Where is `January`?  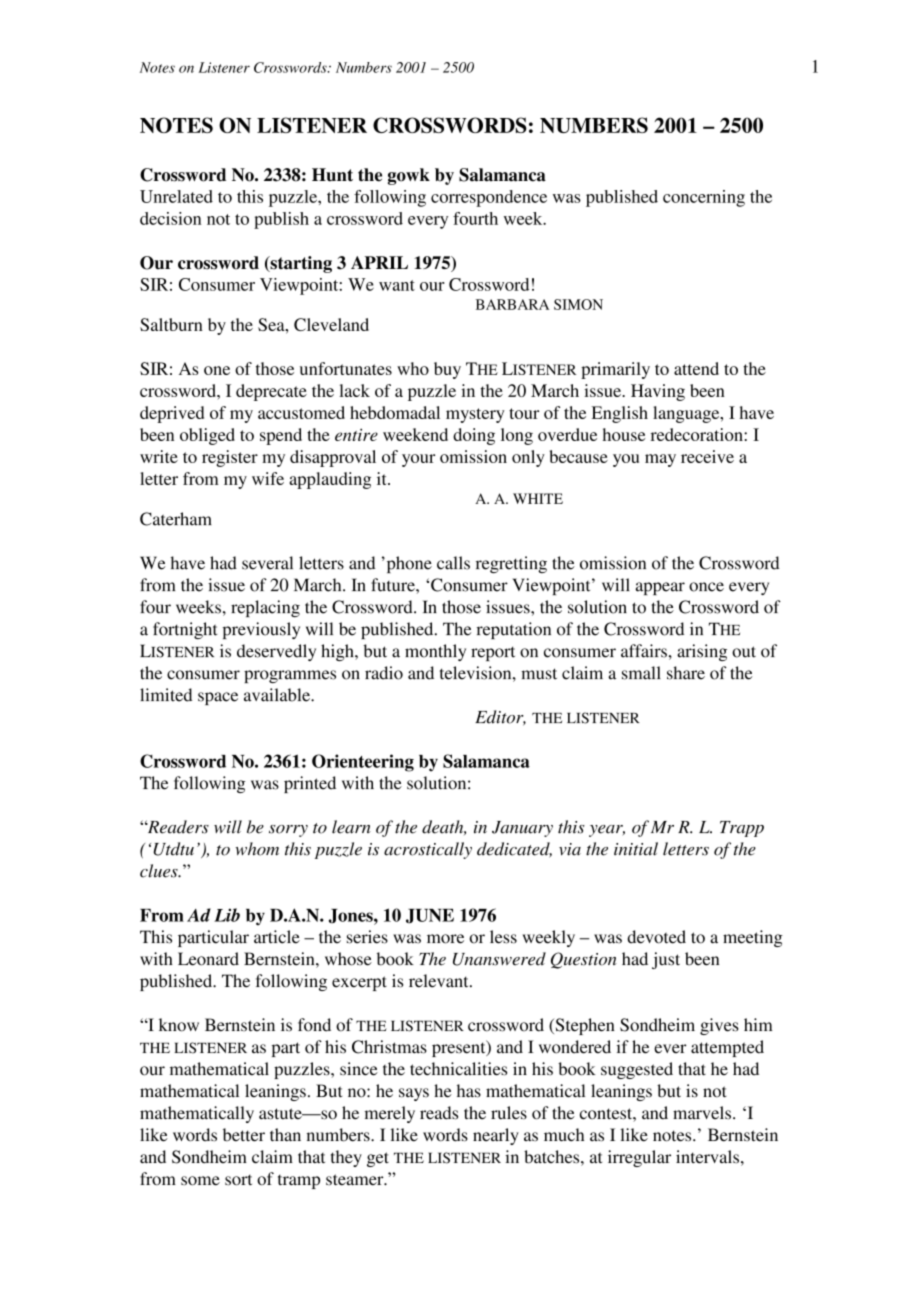 January is located at coordinates (522, 829).
